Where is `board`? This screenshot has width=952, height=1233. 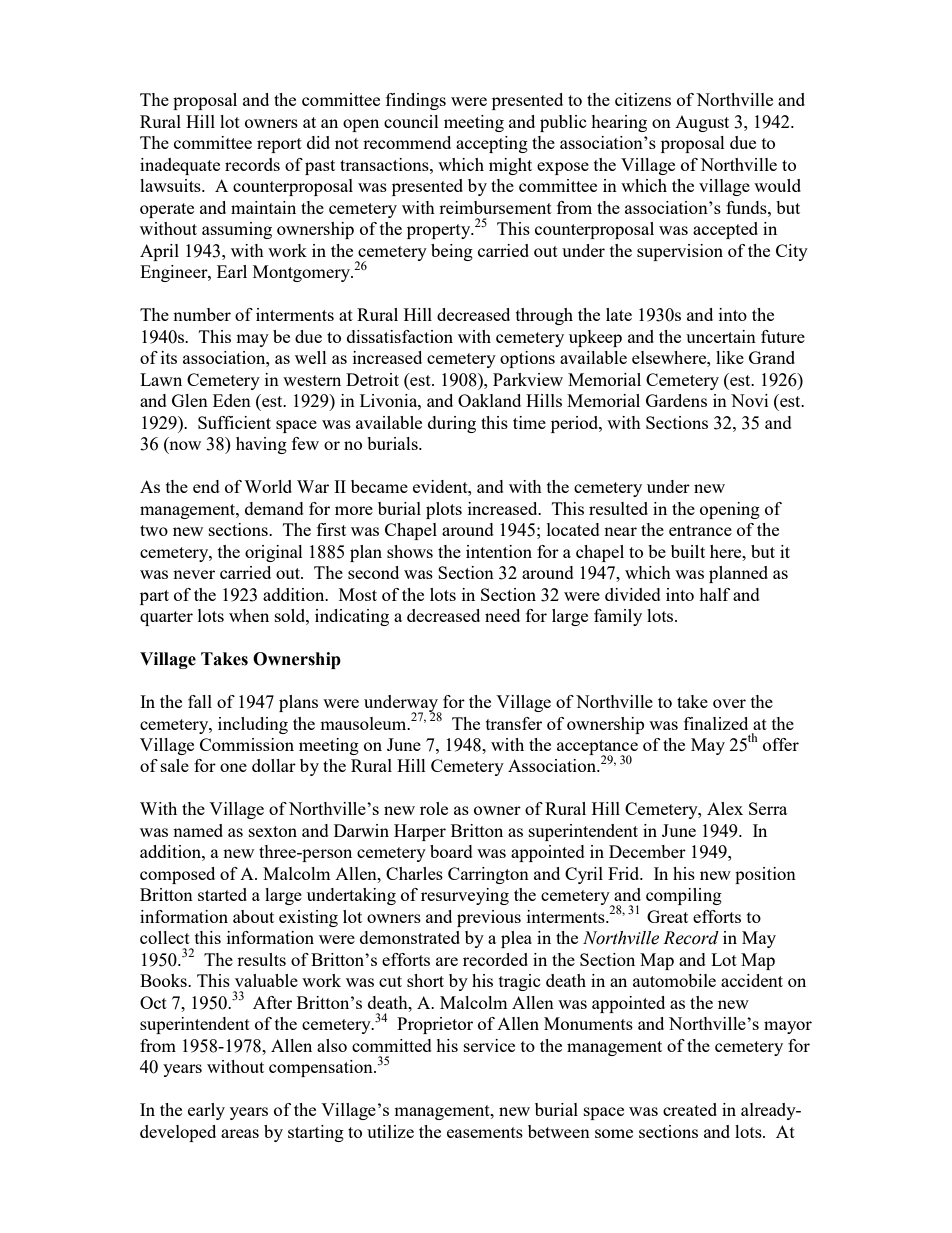 board is located at coordinates (451, 851).
